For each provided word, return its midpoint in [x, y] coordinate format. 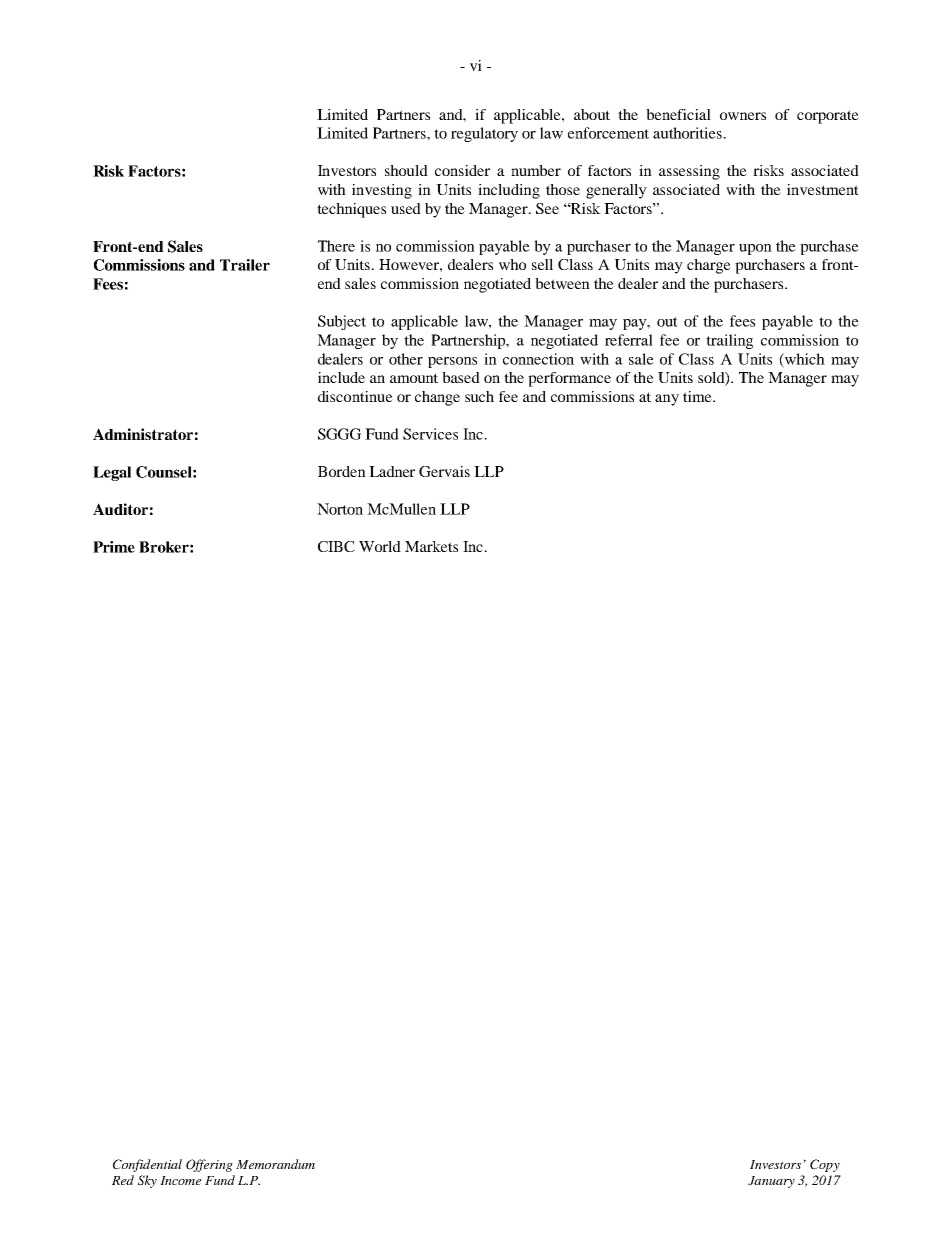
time [698, 396]
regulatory [484, 134]
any [667, 400]
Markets [431, 546]
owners [743, 116]
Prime [114, 547]
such [479, 396]
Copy [825, 1165]
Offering [209, 1165]
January [771, 1182]
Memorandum [275, 1164]
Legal [112, 473]
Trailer [245, 265]
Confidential [147, 1165]
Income [181, 1180]
